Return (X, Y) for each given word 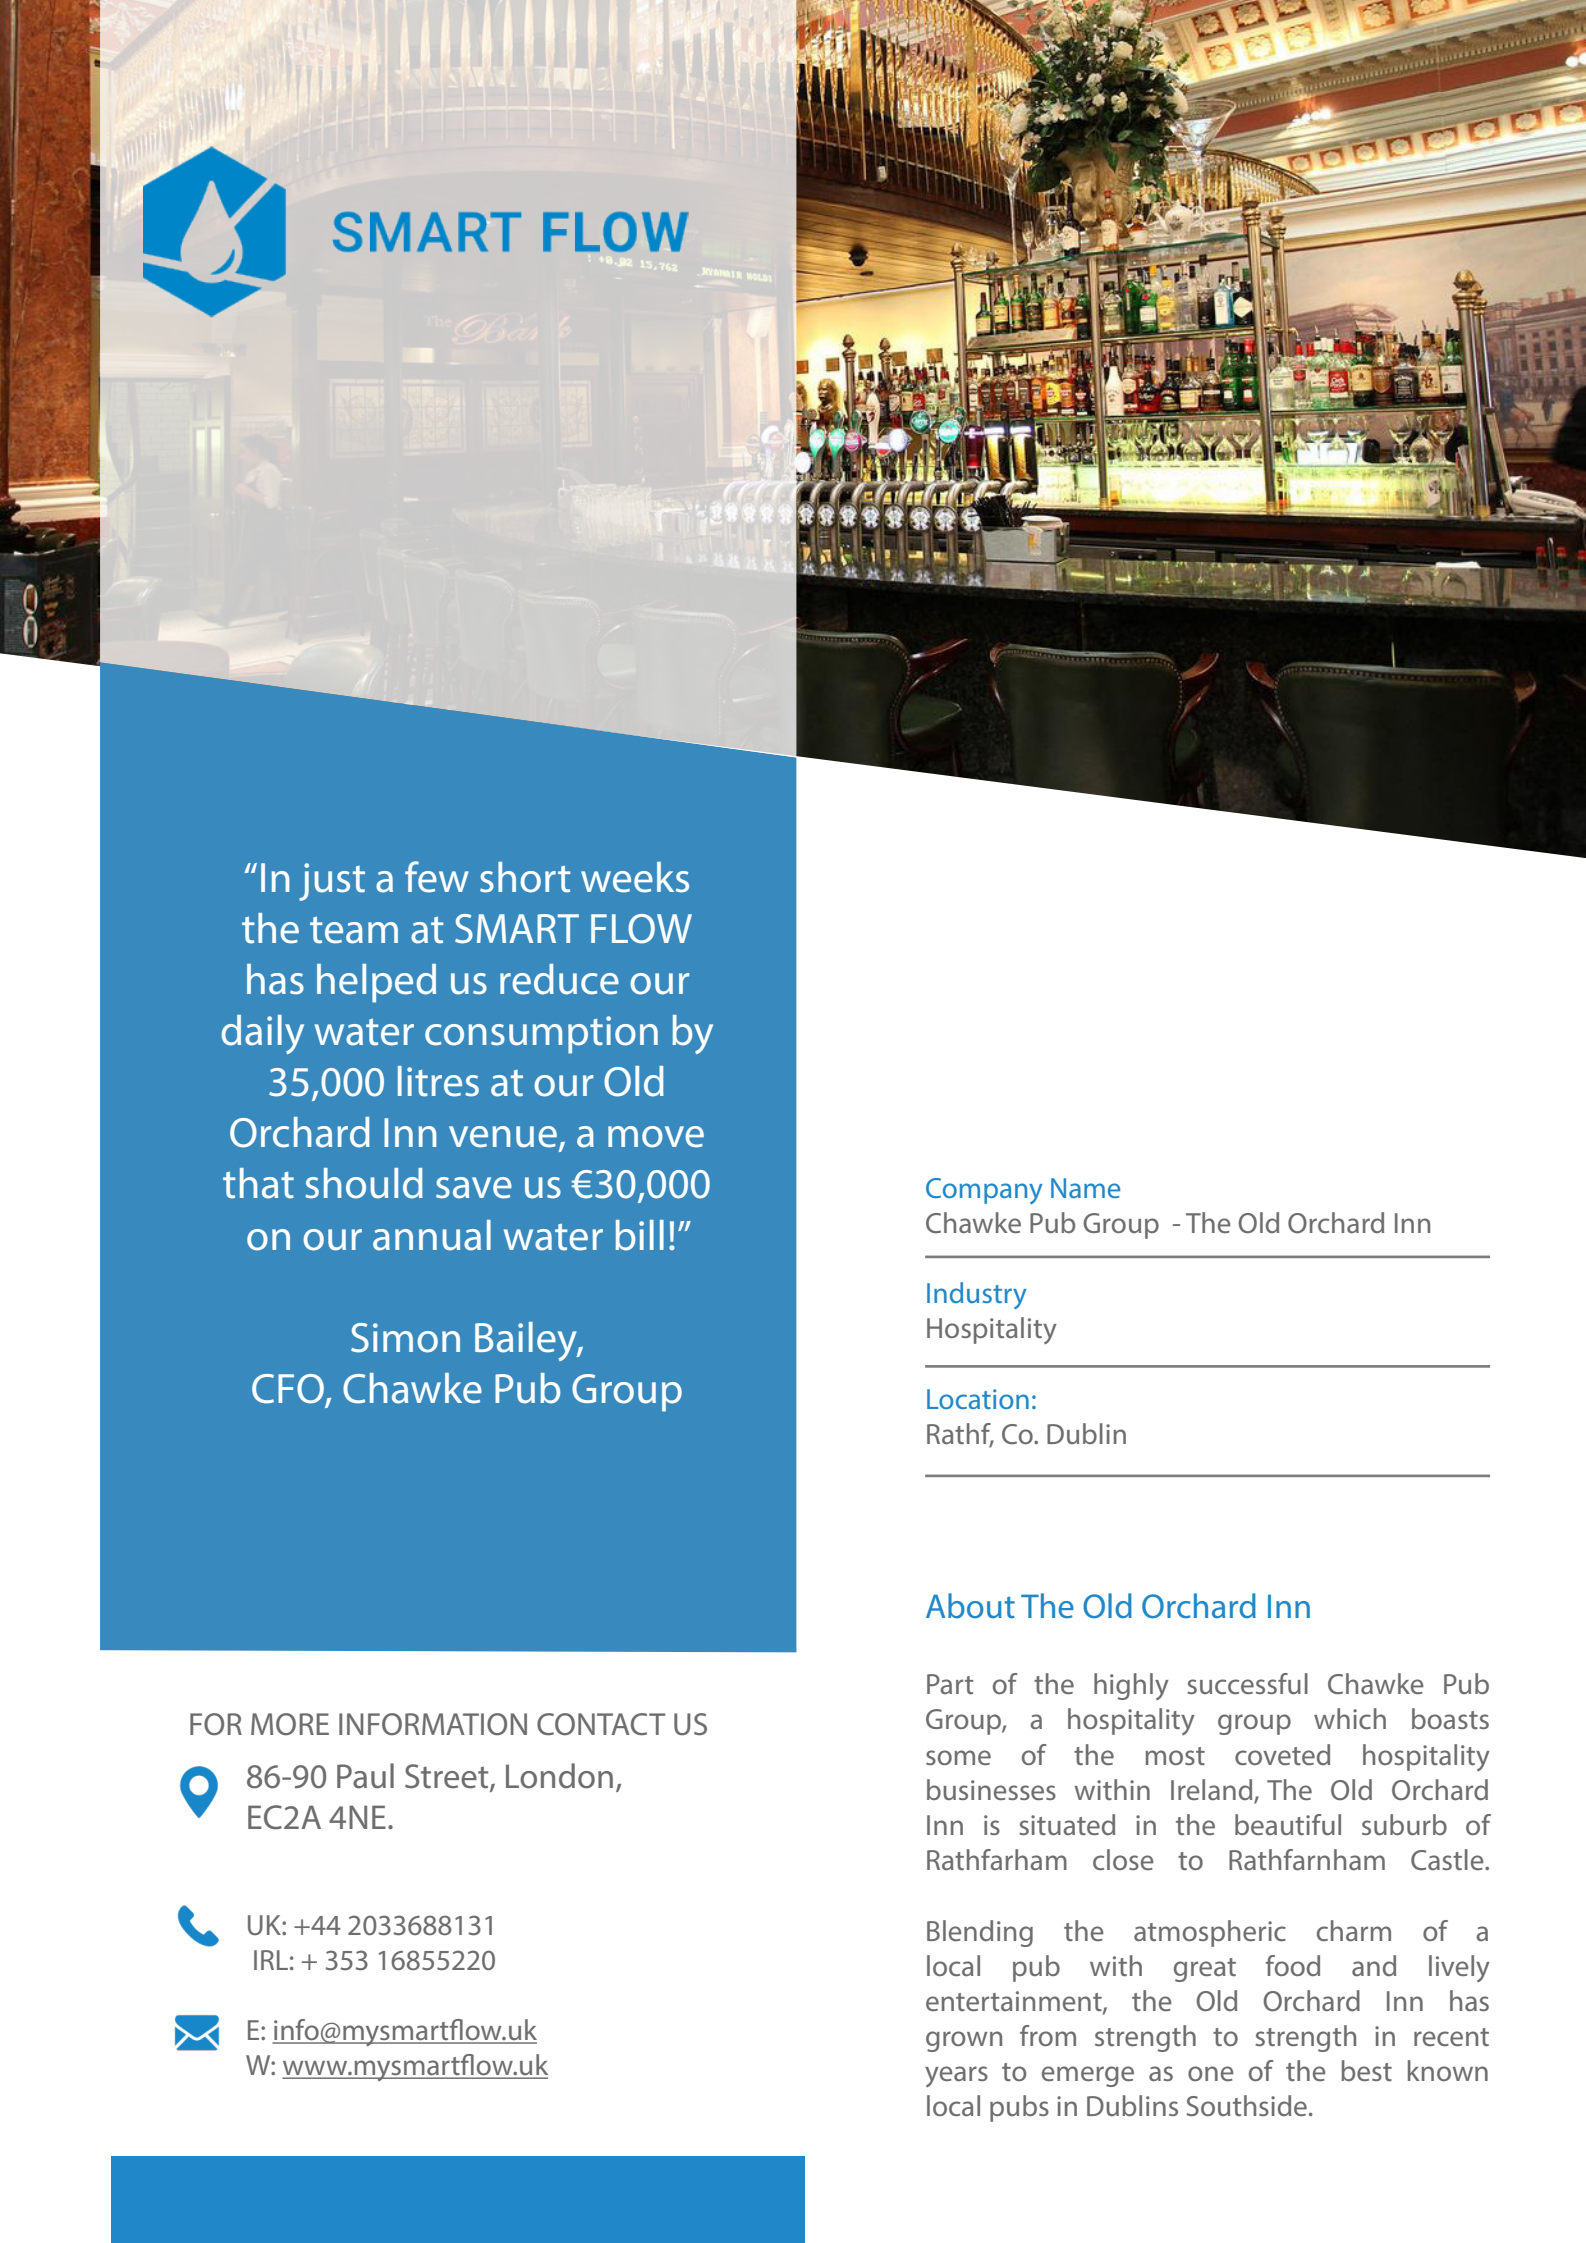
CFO (289, 1390)
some (958, 1757)
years (956, 2076)
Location (978, 1399)
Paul (365, 1776)
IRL (271, 1960)
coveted (1282, 1754)
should (364, 1183)
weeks (635, 877)
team (354, 930)
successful (1248, 1683)
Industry (977, 1295)
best (1366, 2070)
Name (1085, 1188)
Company (984, 1191)
